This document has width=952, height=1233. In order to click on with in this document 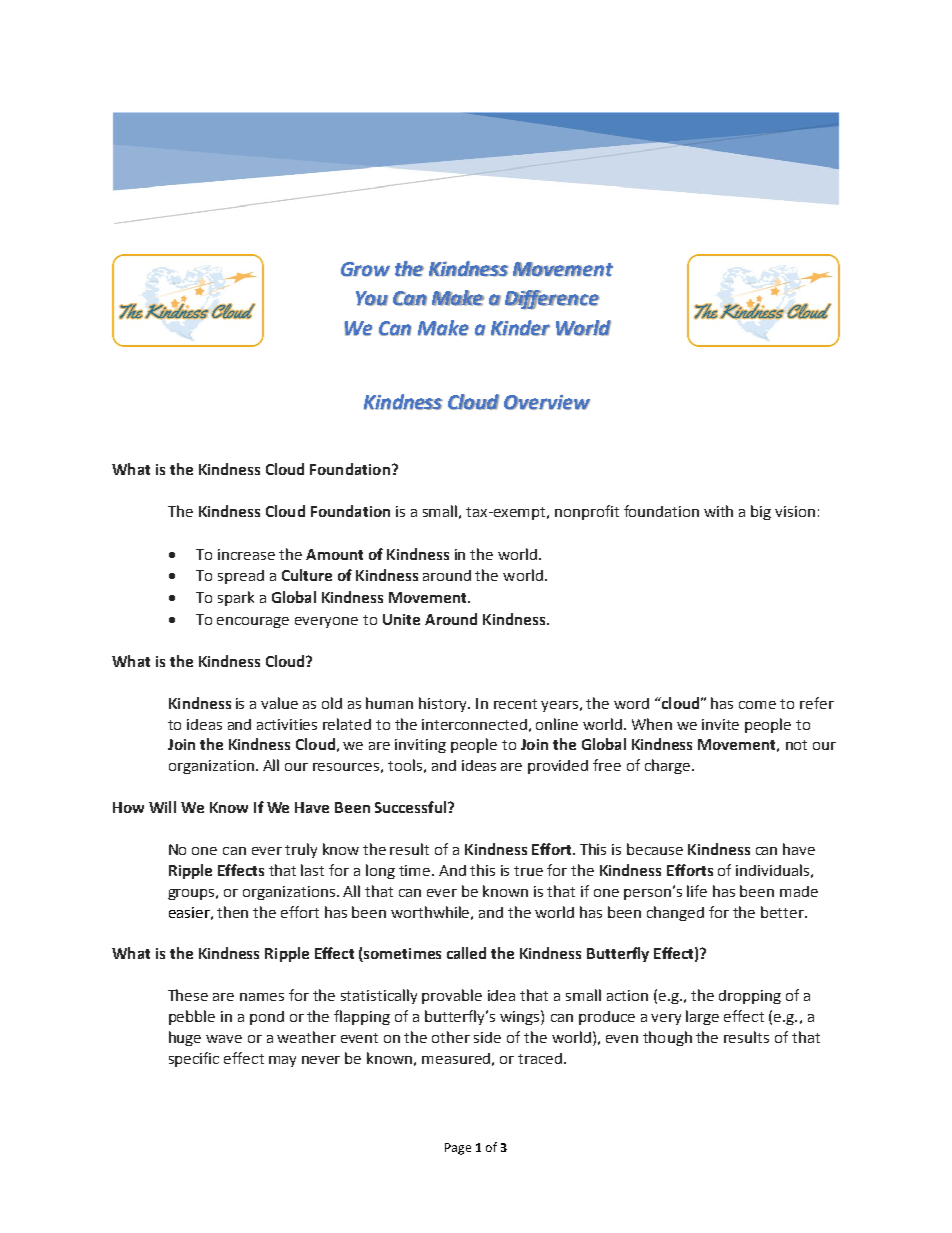, I will do `click(718, 511)`.
